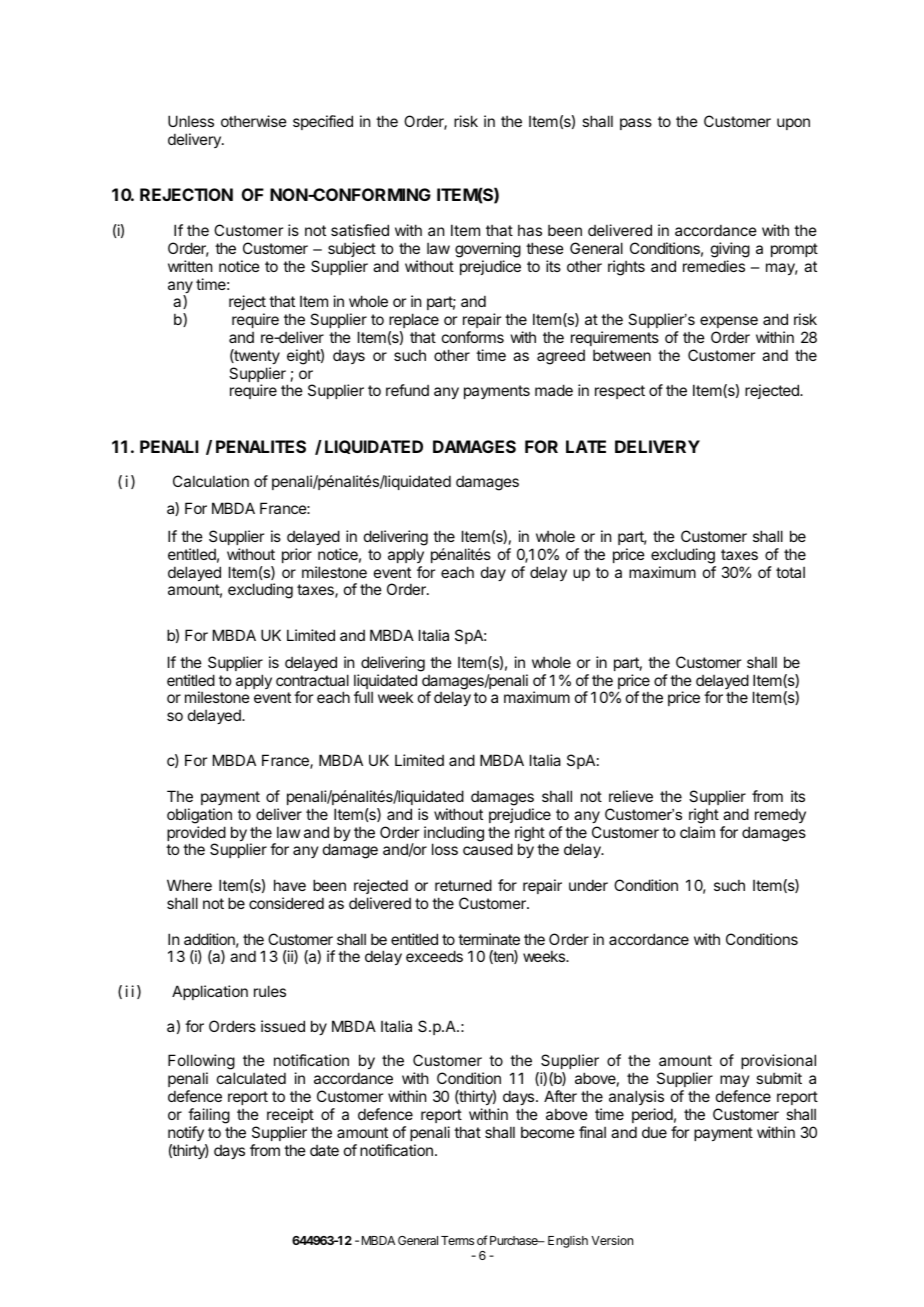  Describe the element at coordinates (211, 481) in the screenshot. I see `Calculation` at that location.
